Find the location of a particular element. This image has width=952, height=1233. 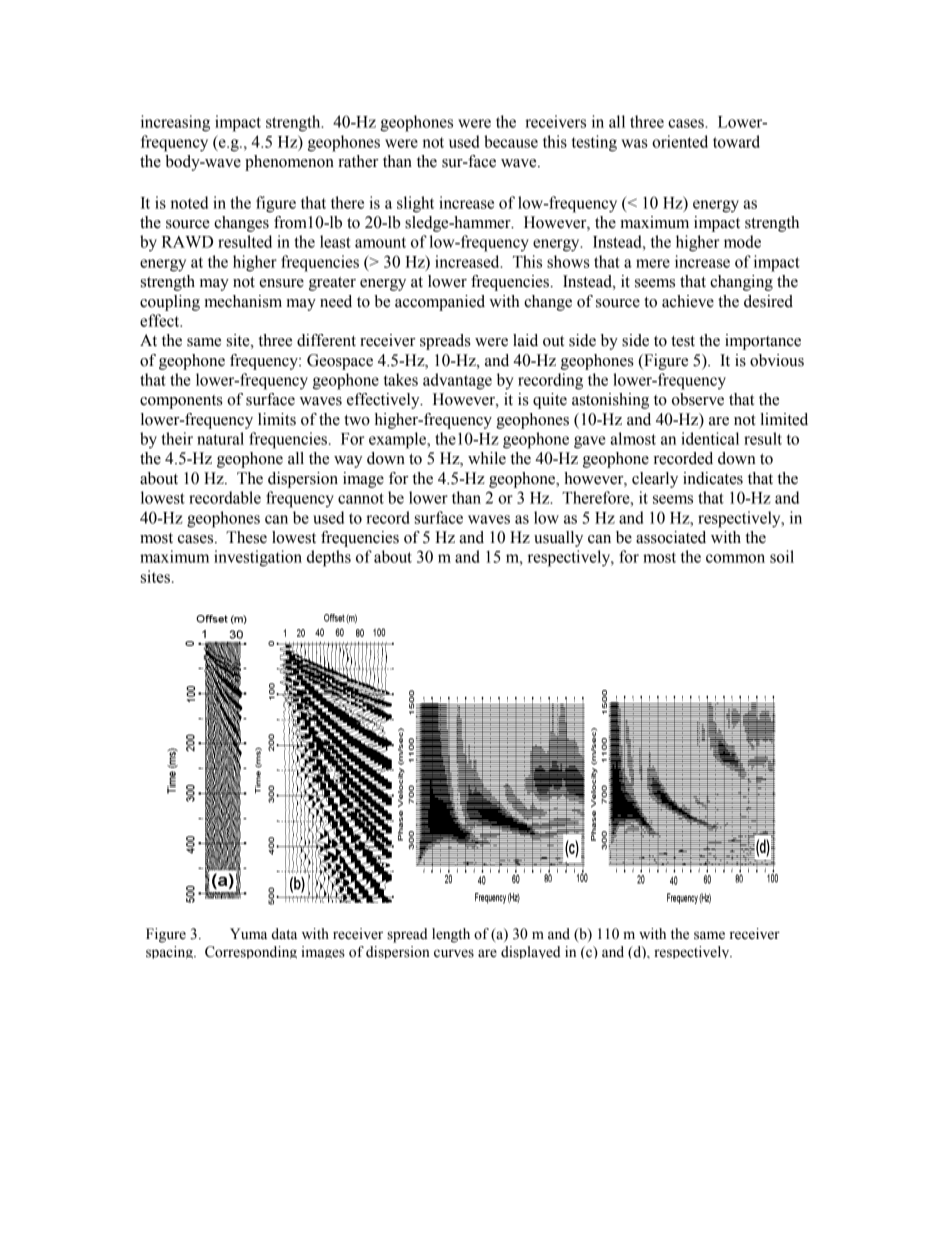

toward is located at coordinates (736, 141).
